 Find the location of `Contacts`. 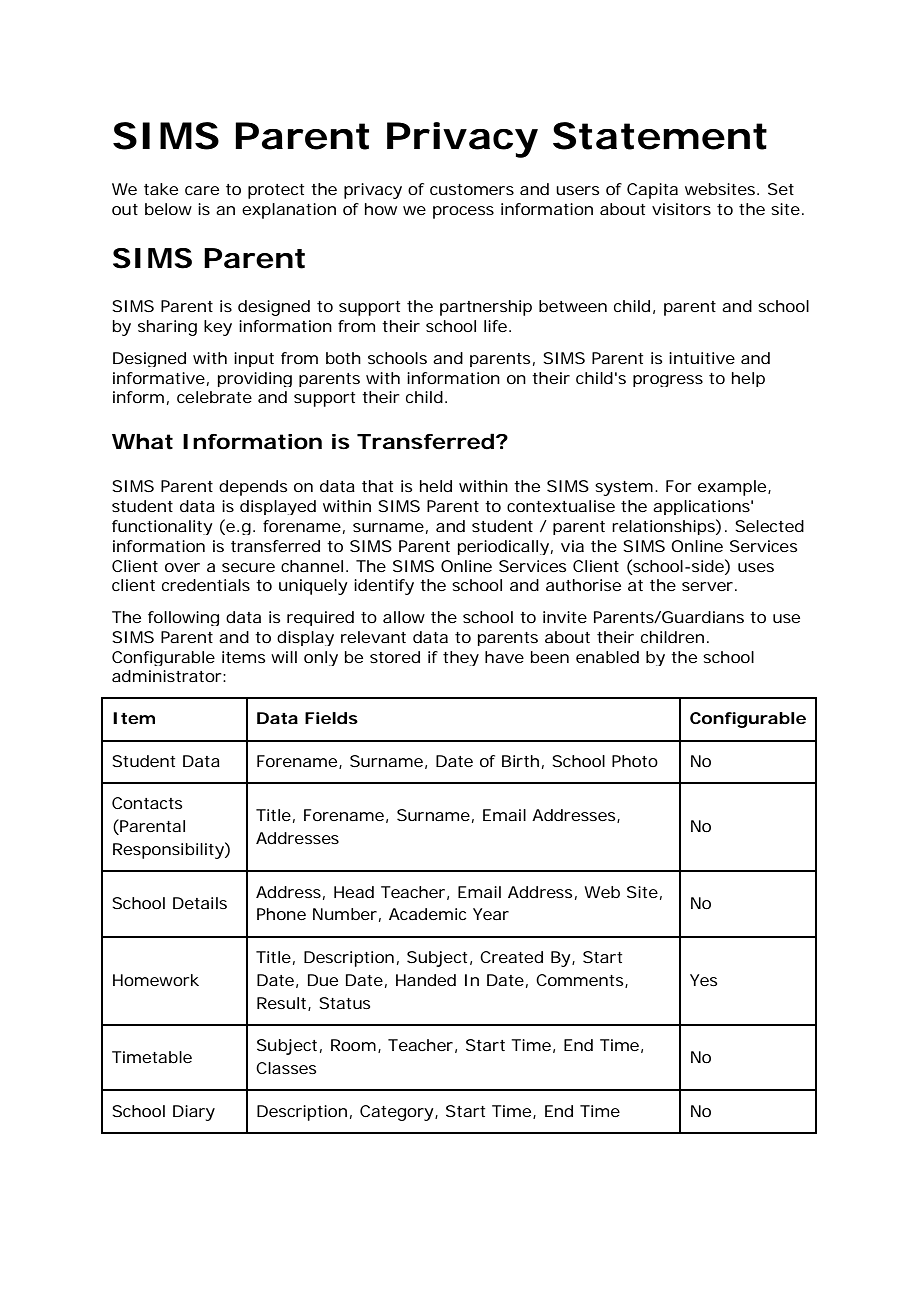

Contacts is located at coordinates (147, 803).
